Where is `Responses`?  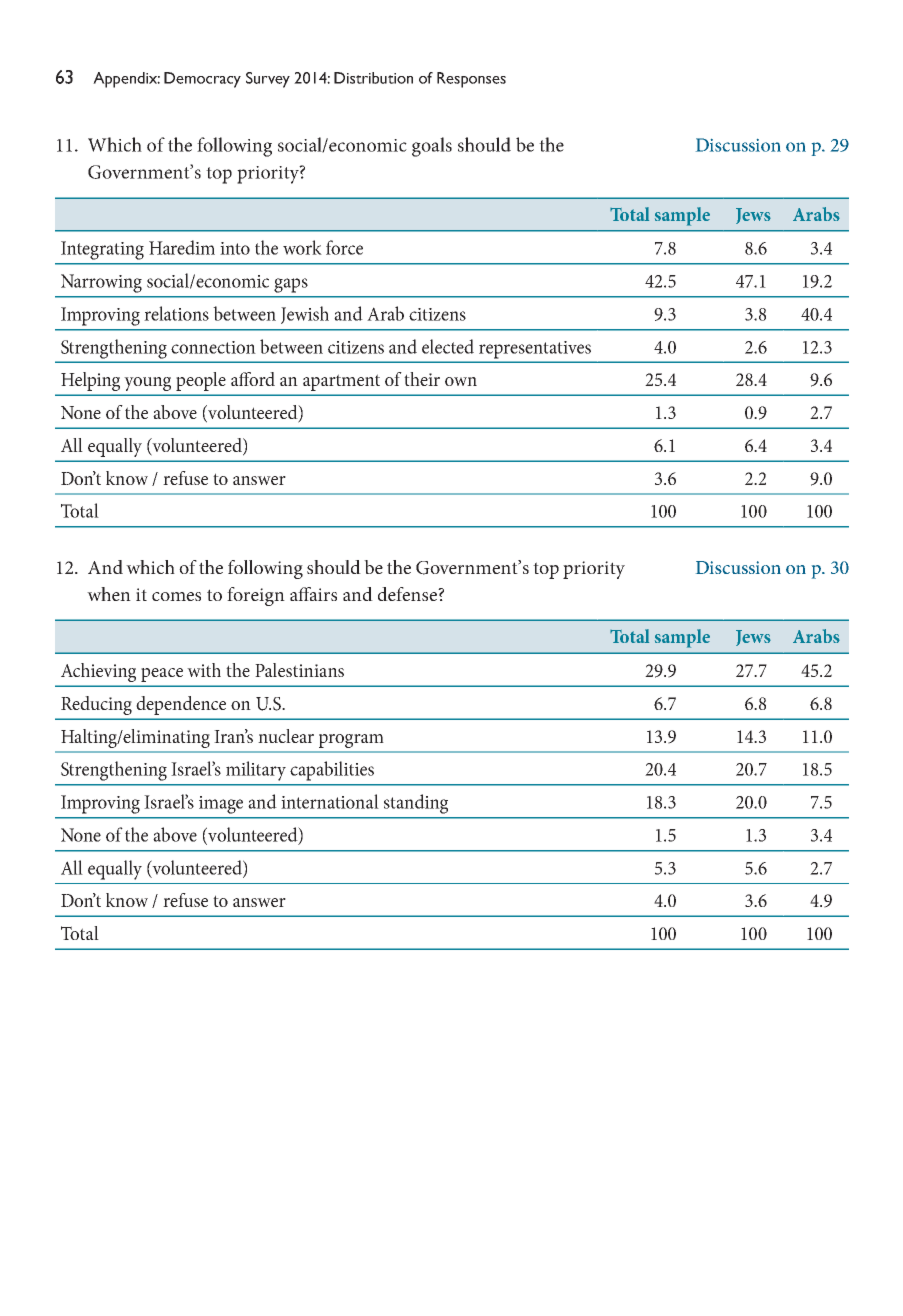 Responses is located at coordinates (471, 80).
